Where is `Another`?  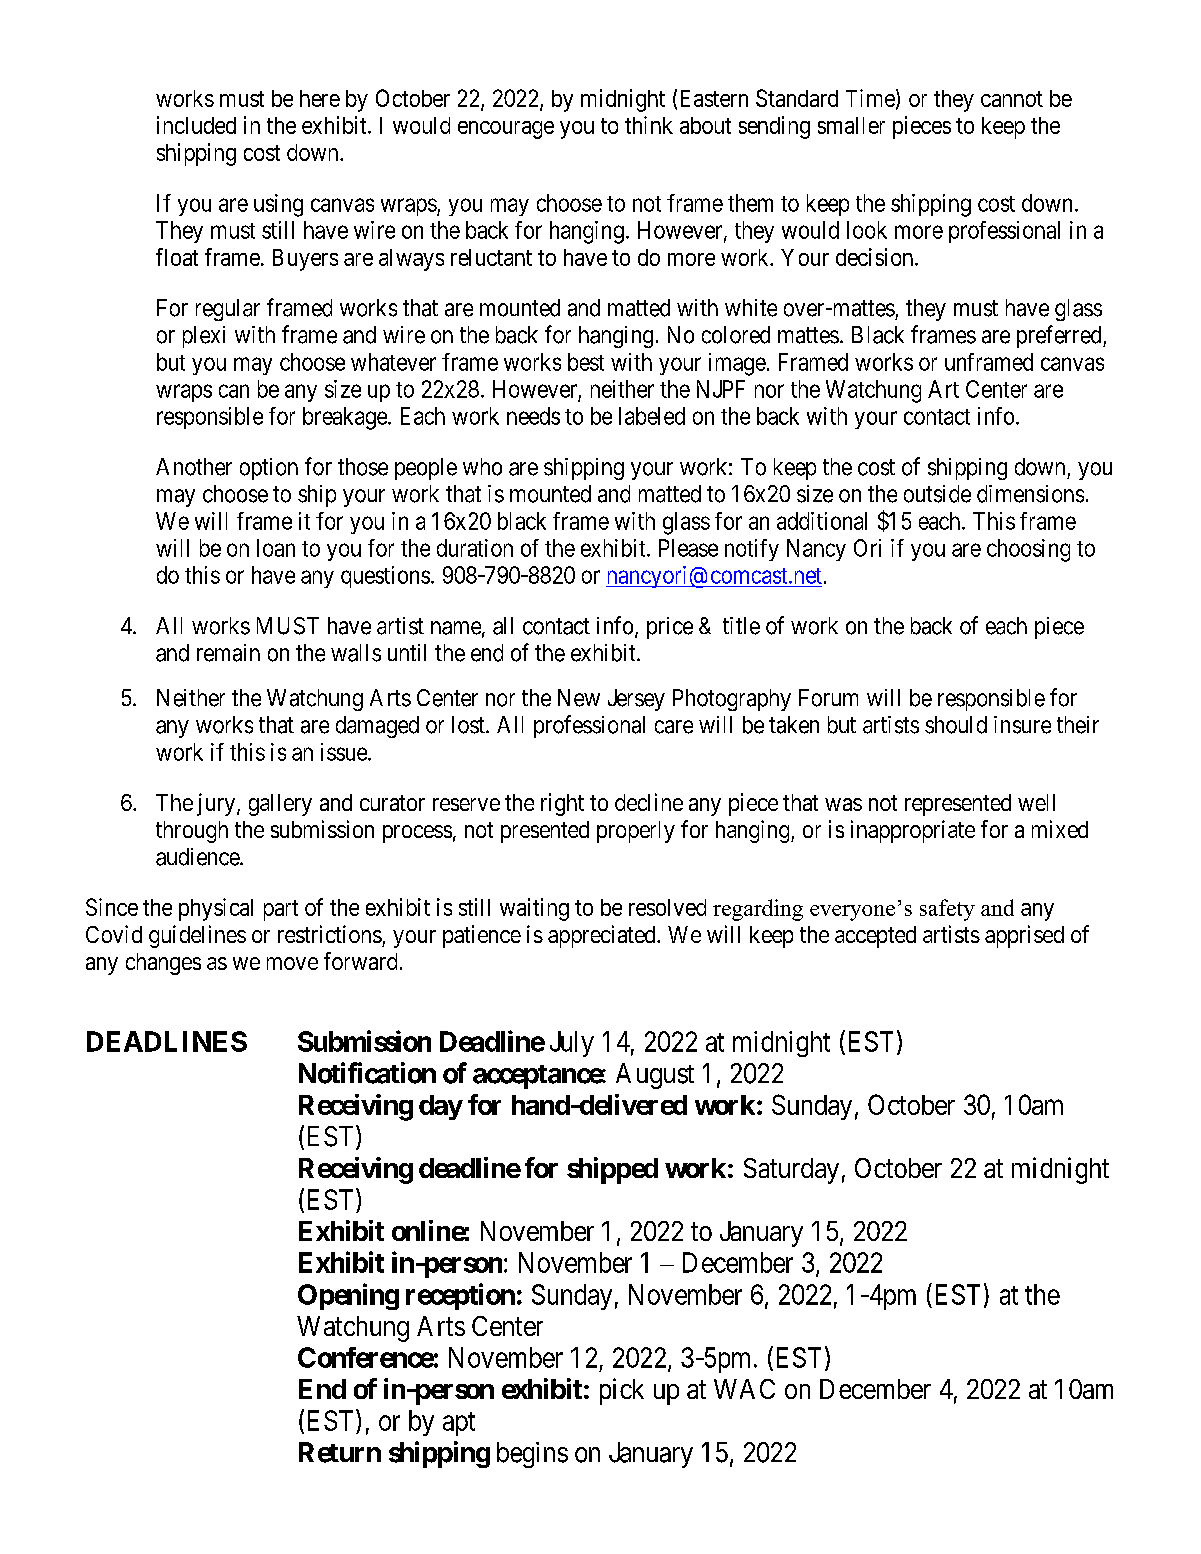 Another is located at coordinates (194, 467).
